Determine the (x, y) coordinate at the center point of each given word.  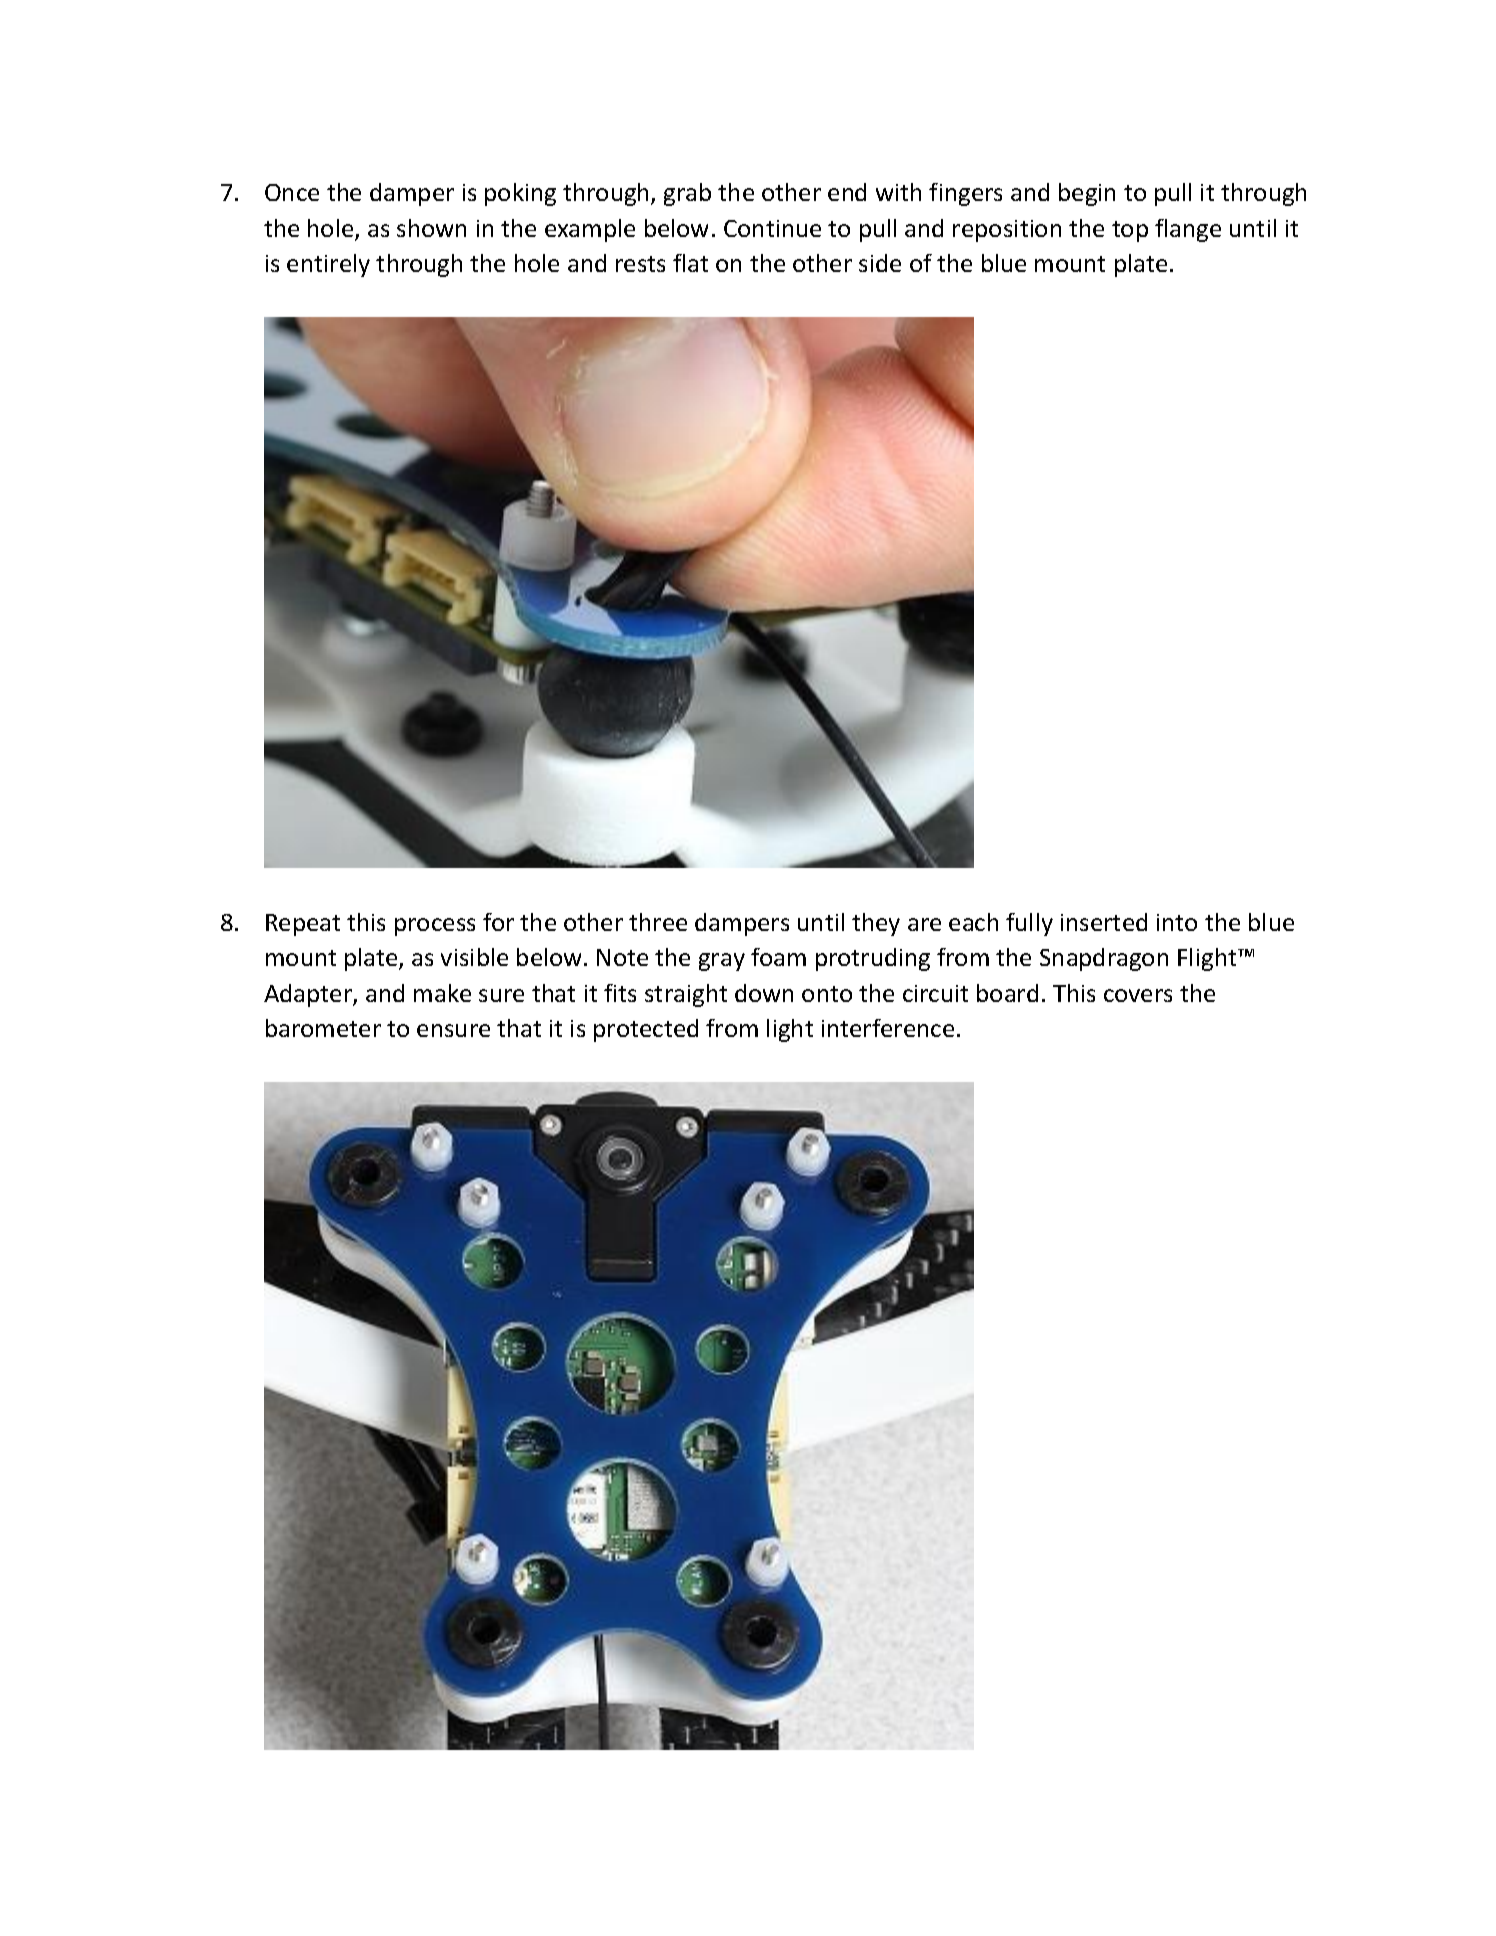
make (442, 993)
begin (1087, 194)
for (498, 922)
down (764, 993)
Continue (772, 228)
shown (431, 228)
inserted (1104, 922)
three (658, 922)
